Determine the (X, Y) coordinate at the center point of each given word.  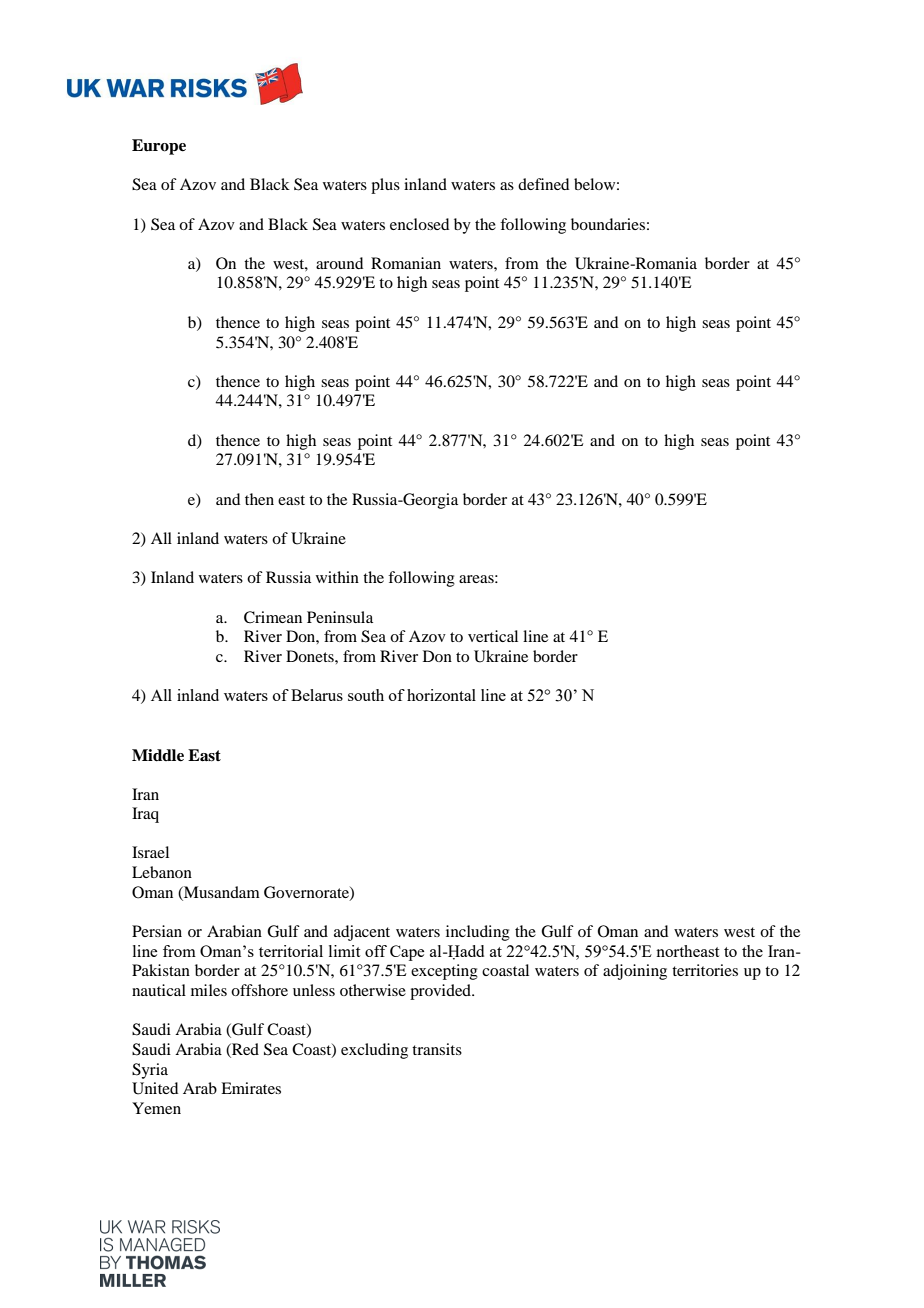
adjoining (635, 972)
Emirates (251, 1088)
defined (543, 184)
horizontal (441, 695)
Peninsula (340, 617)
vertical (493, 636)
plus (385, 186)
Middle (158, 755)
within (337, 577)
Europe (159, 147)
